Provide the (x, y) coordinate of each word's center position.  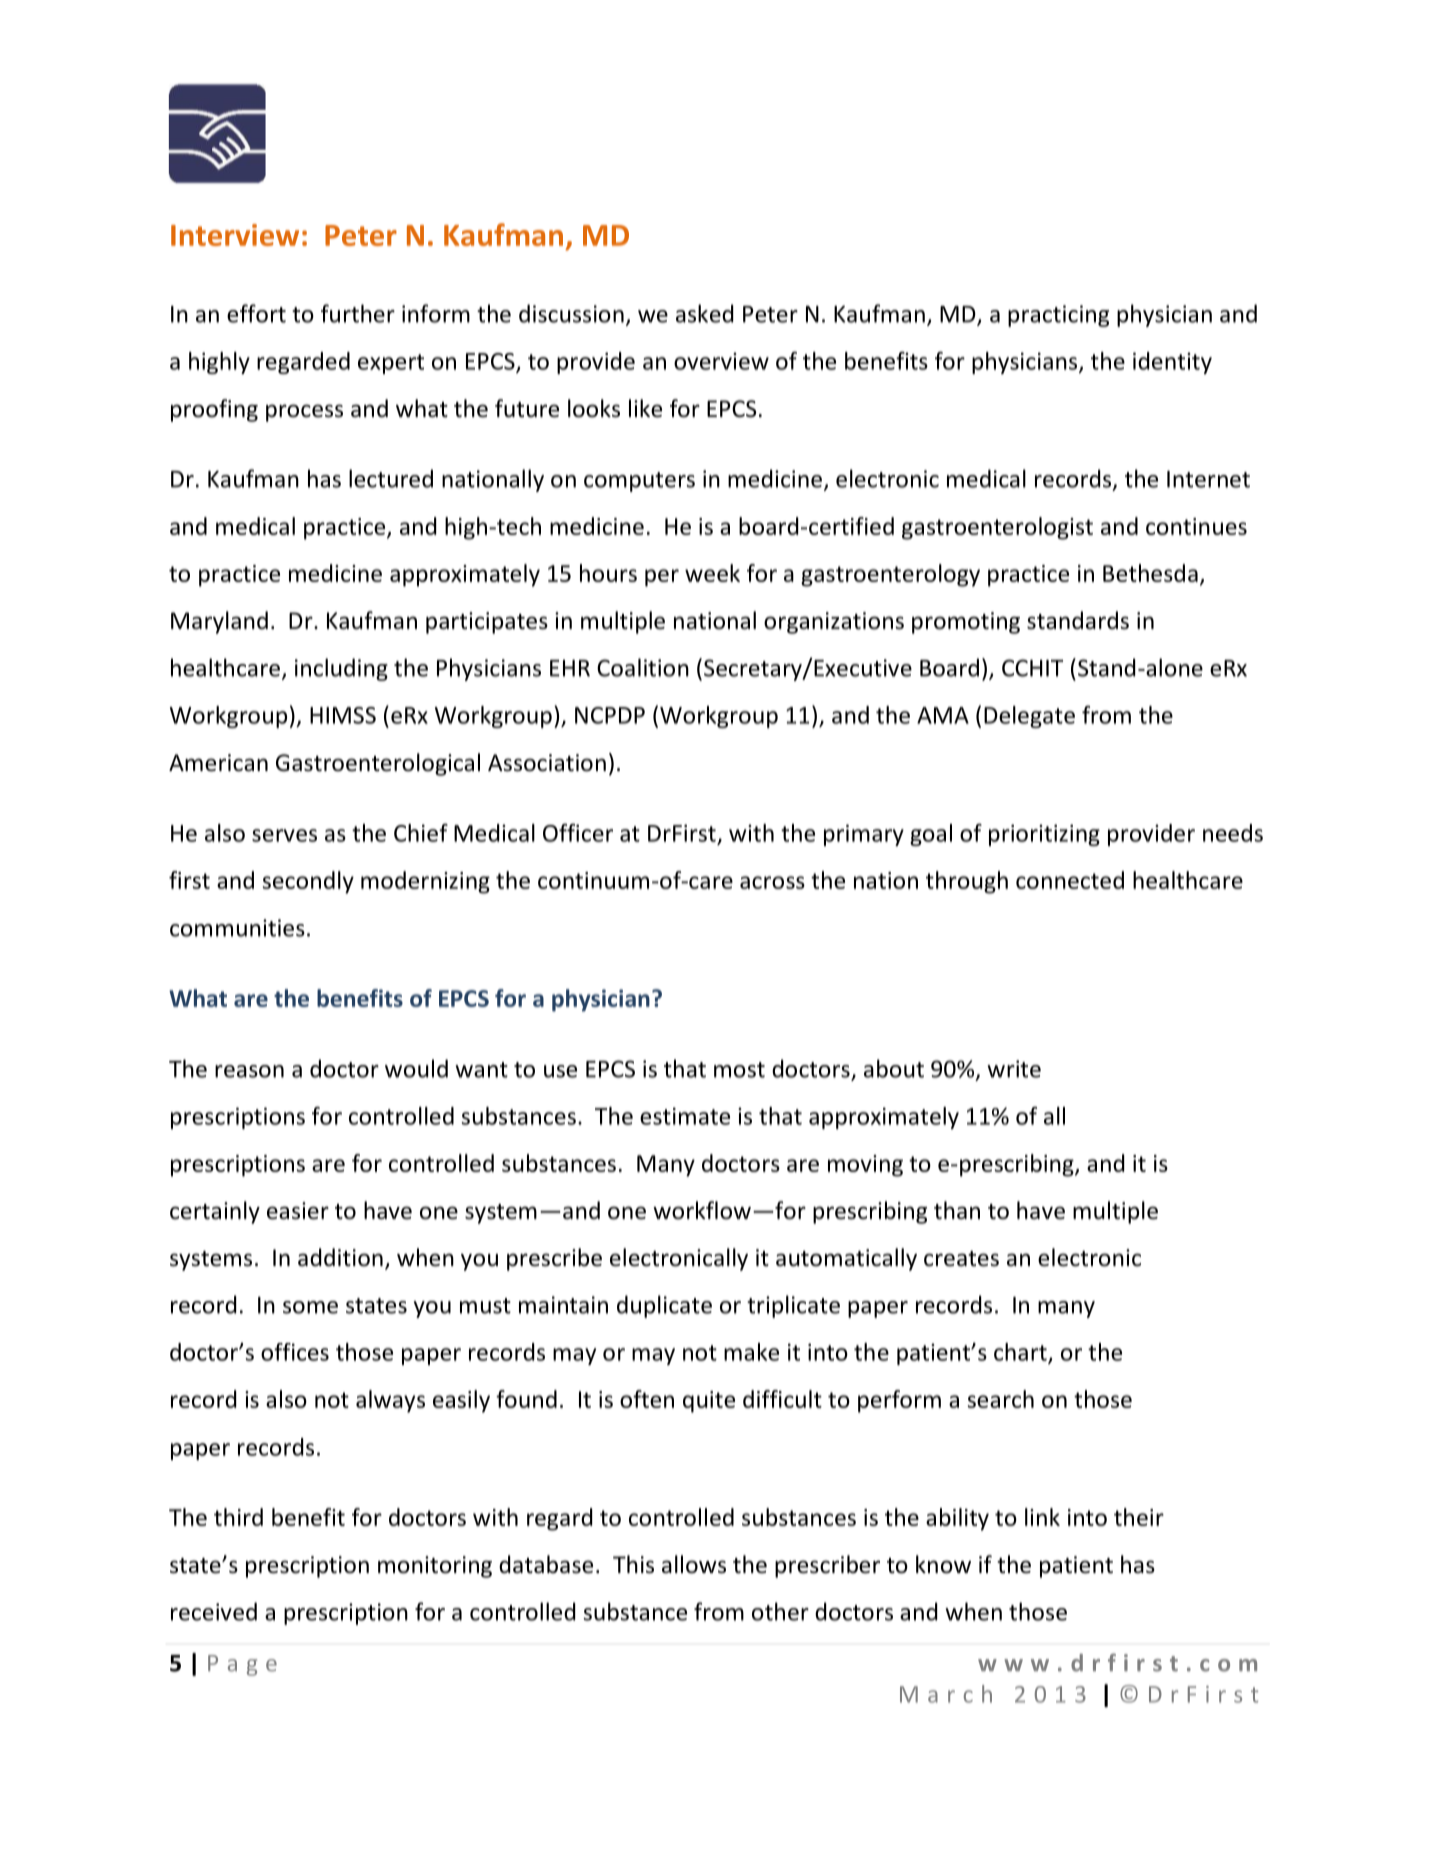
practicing (1058, 316)
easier (298, 1211)
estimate (685, 1116)
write (1014, 1069)
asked (704, 313)
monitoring (435, 1567)
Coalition (643, 667)
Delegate (1029, 717)
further (358, 313)
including (341, 669)
